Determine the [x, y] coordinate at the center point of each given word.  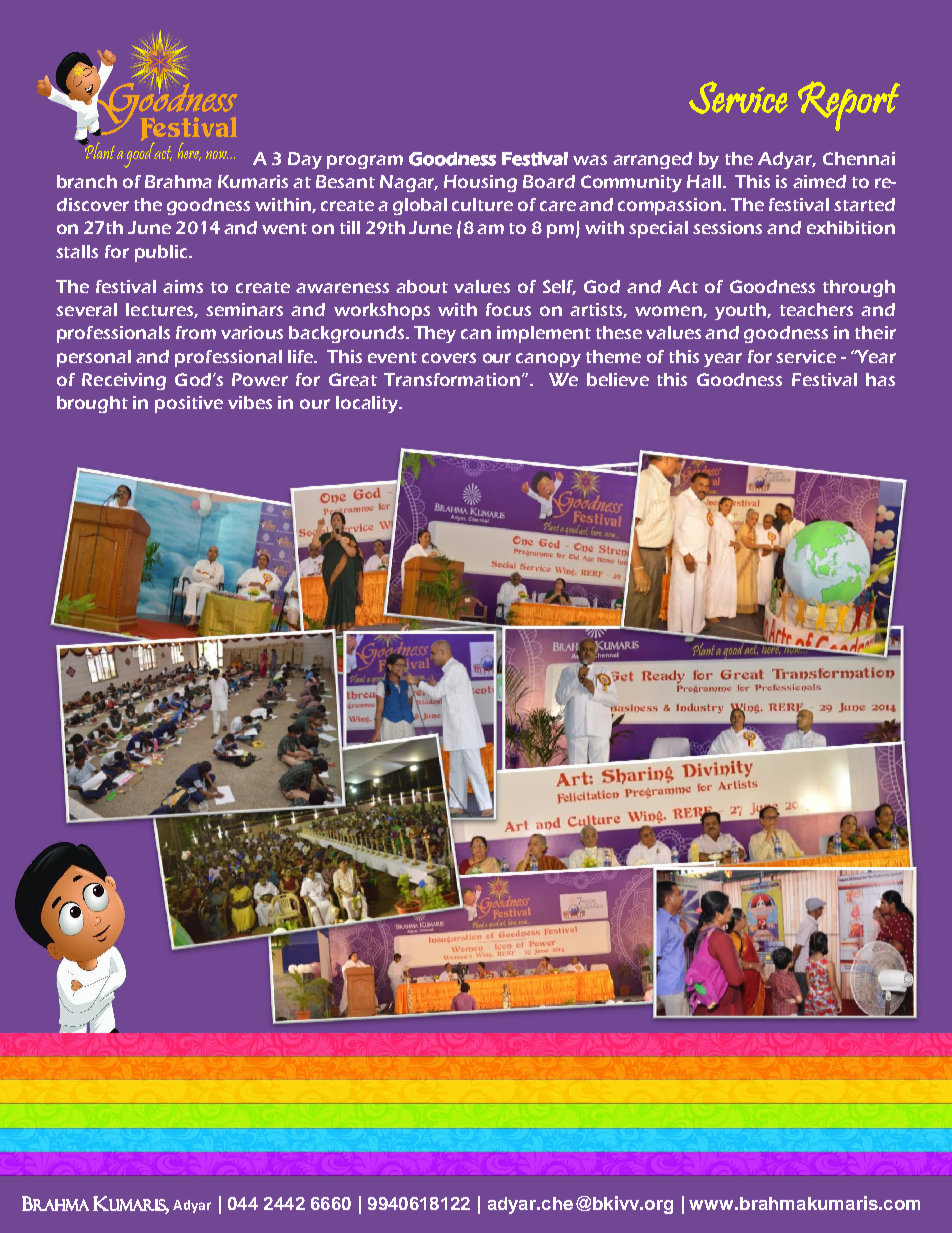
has [880, 379]
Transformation [453, 379]
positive [189, 404]
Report [849, 106]
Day [305, 160]
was [590, 160]
